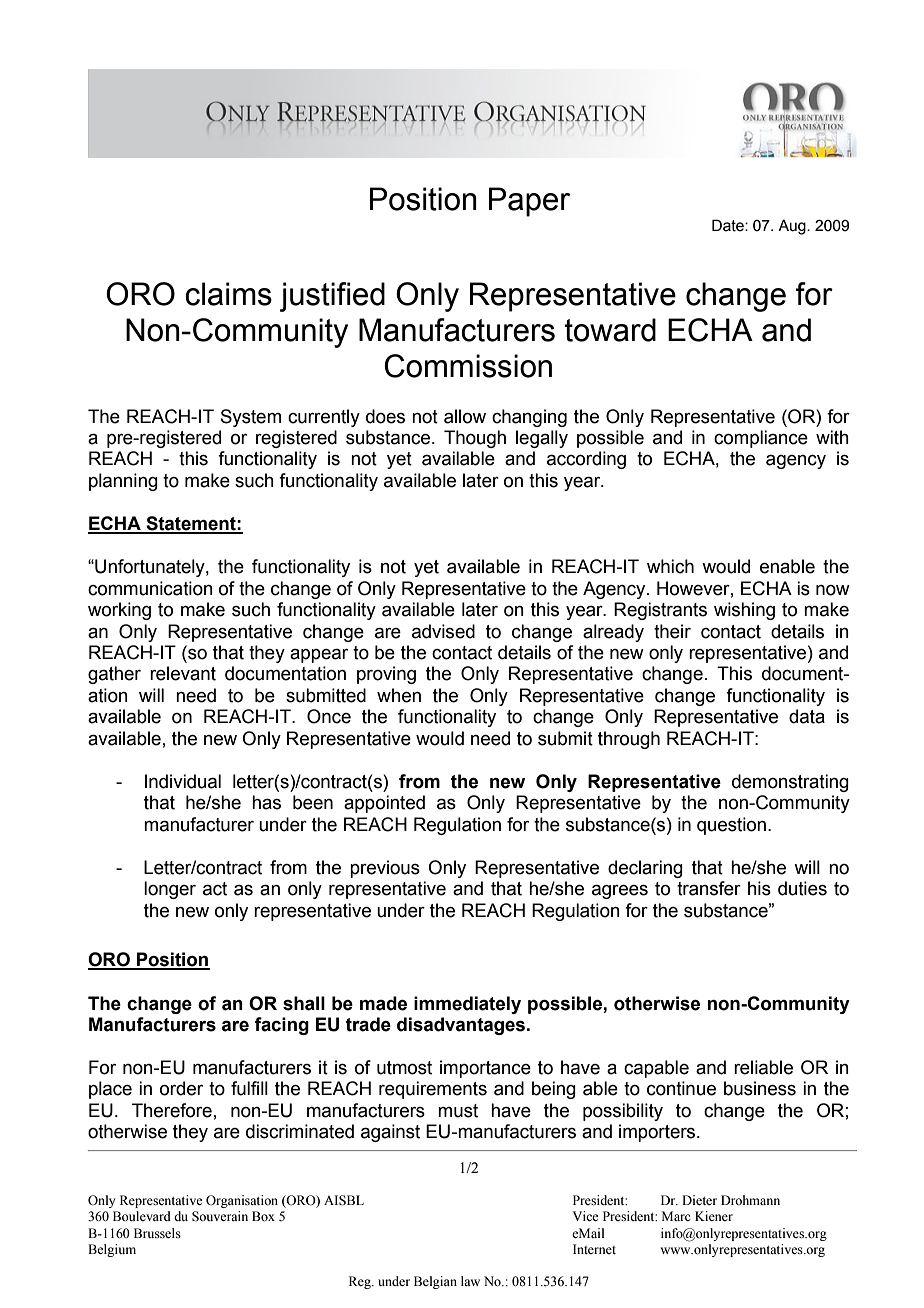  I want to click on claims, so click(228, 294).
